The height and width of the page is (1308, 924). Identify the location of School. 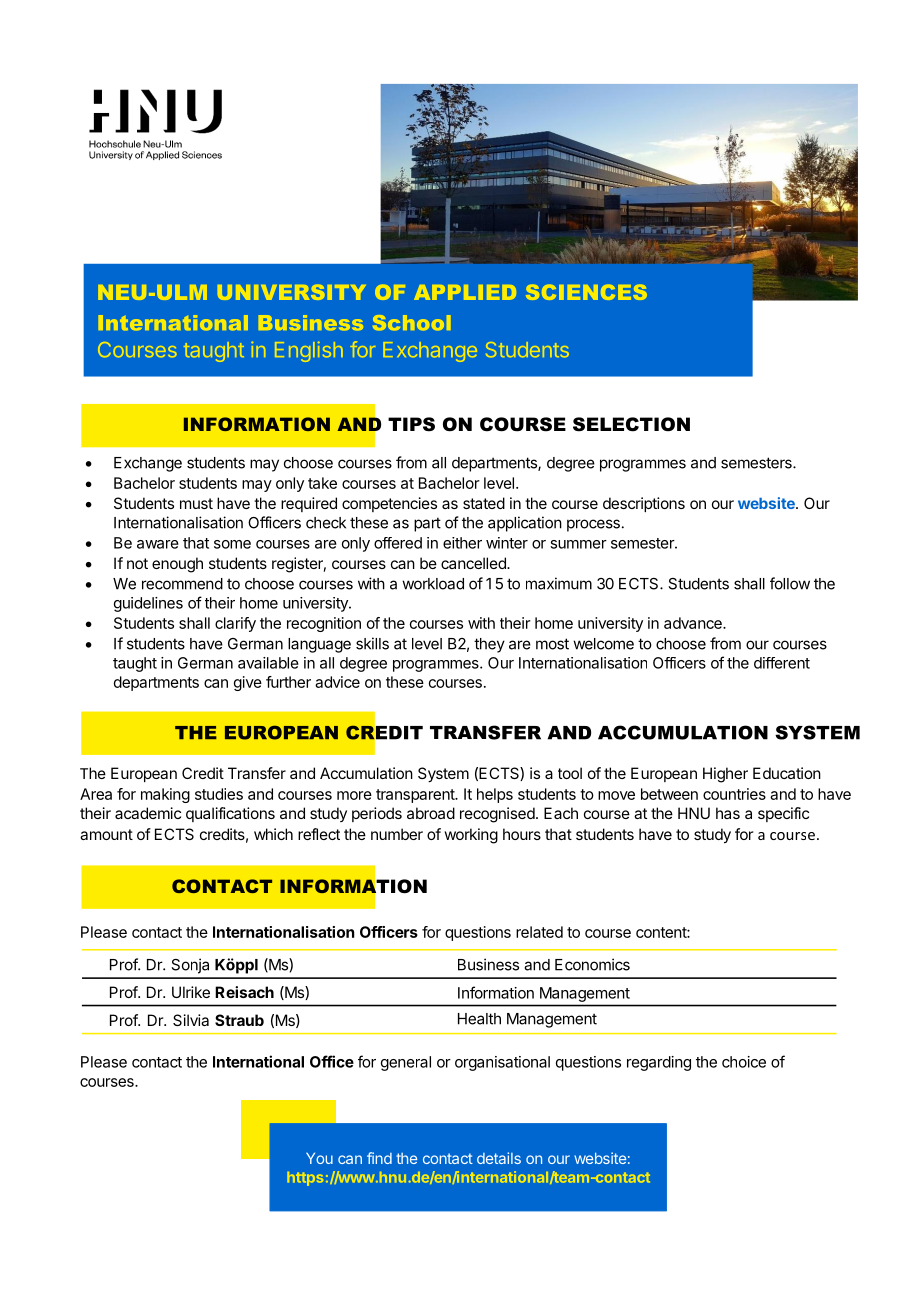
(411, 322).
